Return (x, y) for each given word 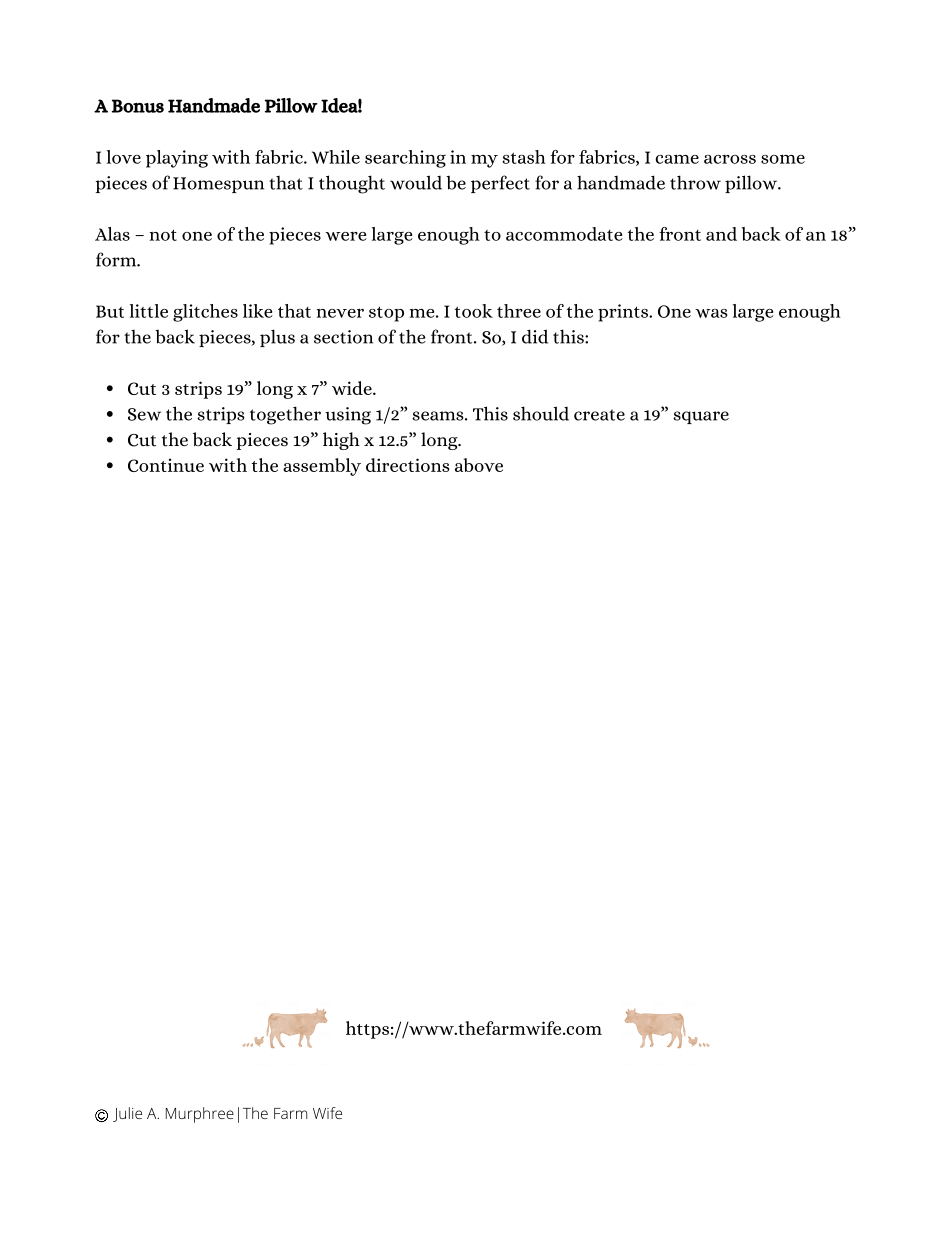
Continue (166, 465)
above (479, 465)
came (677, 159)
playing (177, 159)
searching (405, 159)
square (701, 417)
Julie (127, 1114)
